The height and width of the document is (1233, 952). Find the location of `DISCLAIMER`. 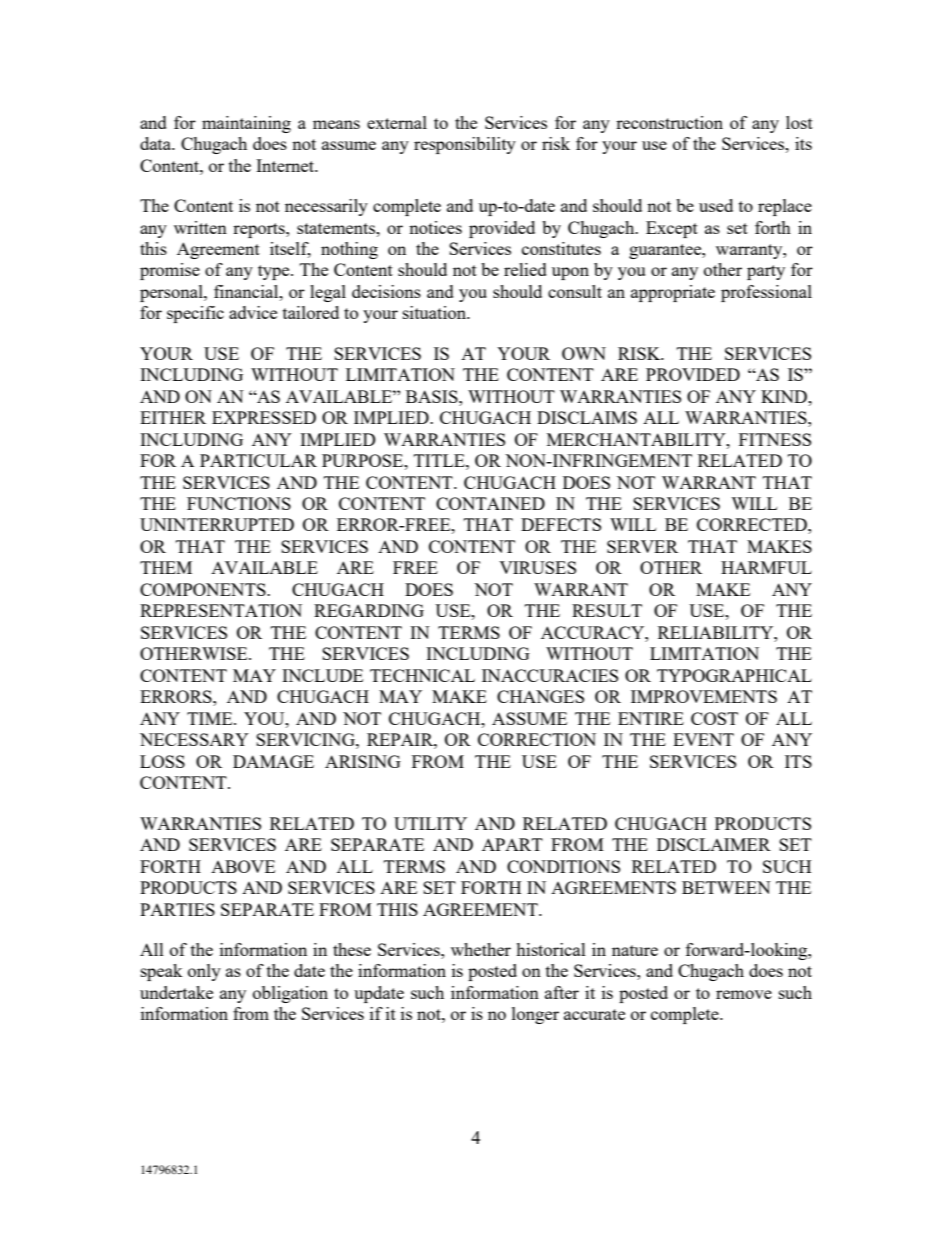

DISCLAIMER is located at coordinates (714, 844).
